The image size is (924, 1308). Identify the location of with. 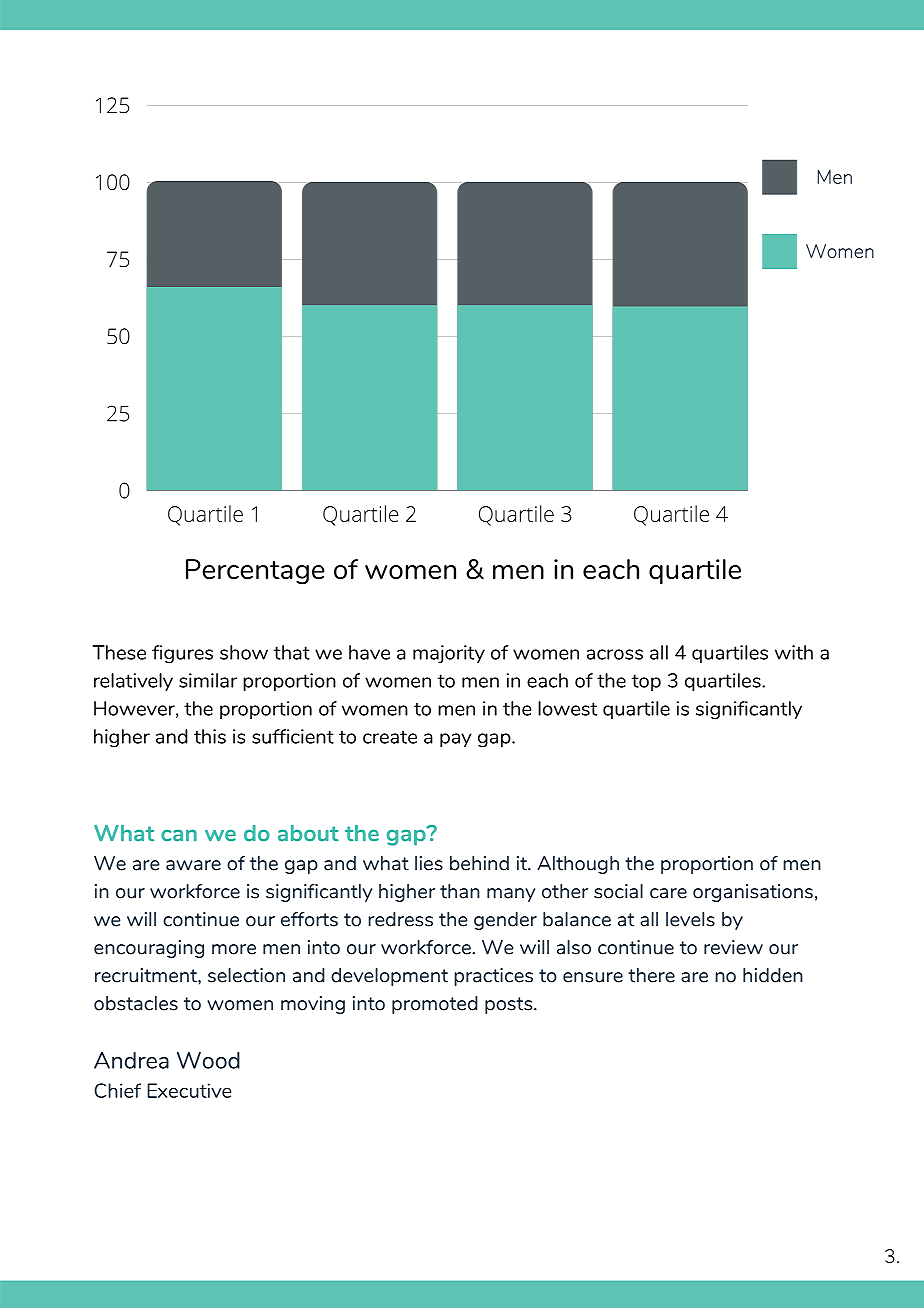
(794, 652).
